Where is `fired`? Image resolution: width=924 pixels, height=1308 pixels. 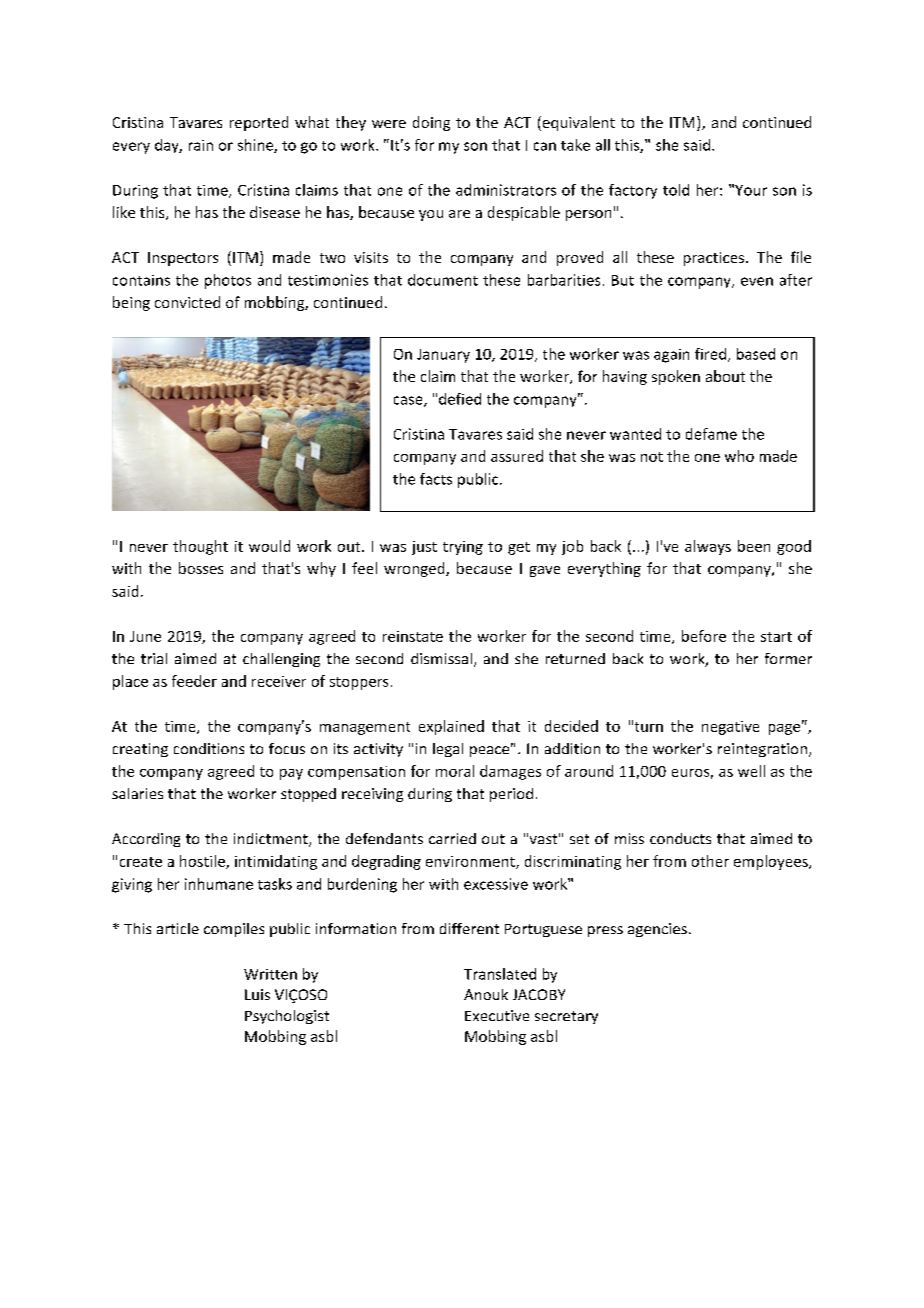
fired is located at coordinates (712, 355).
